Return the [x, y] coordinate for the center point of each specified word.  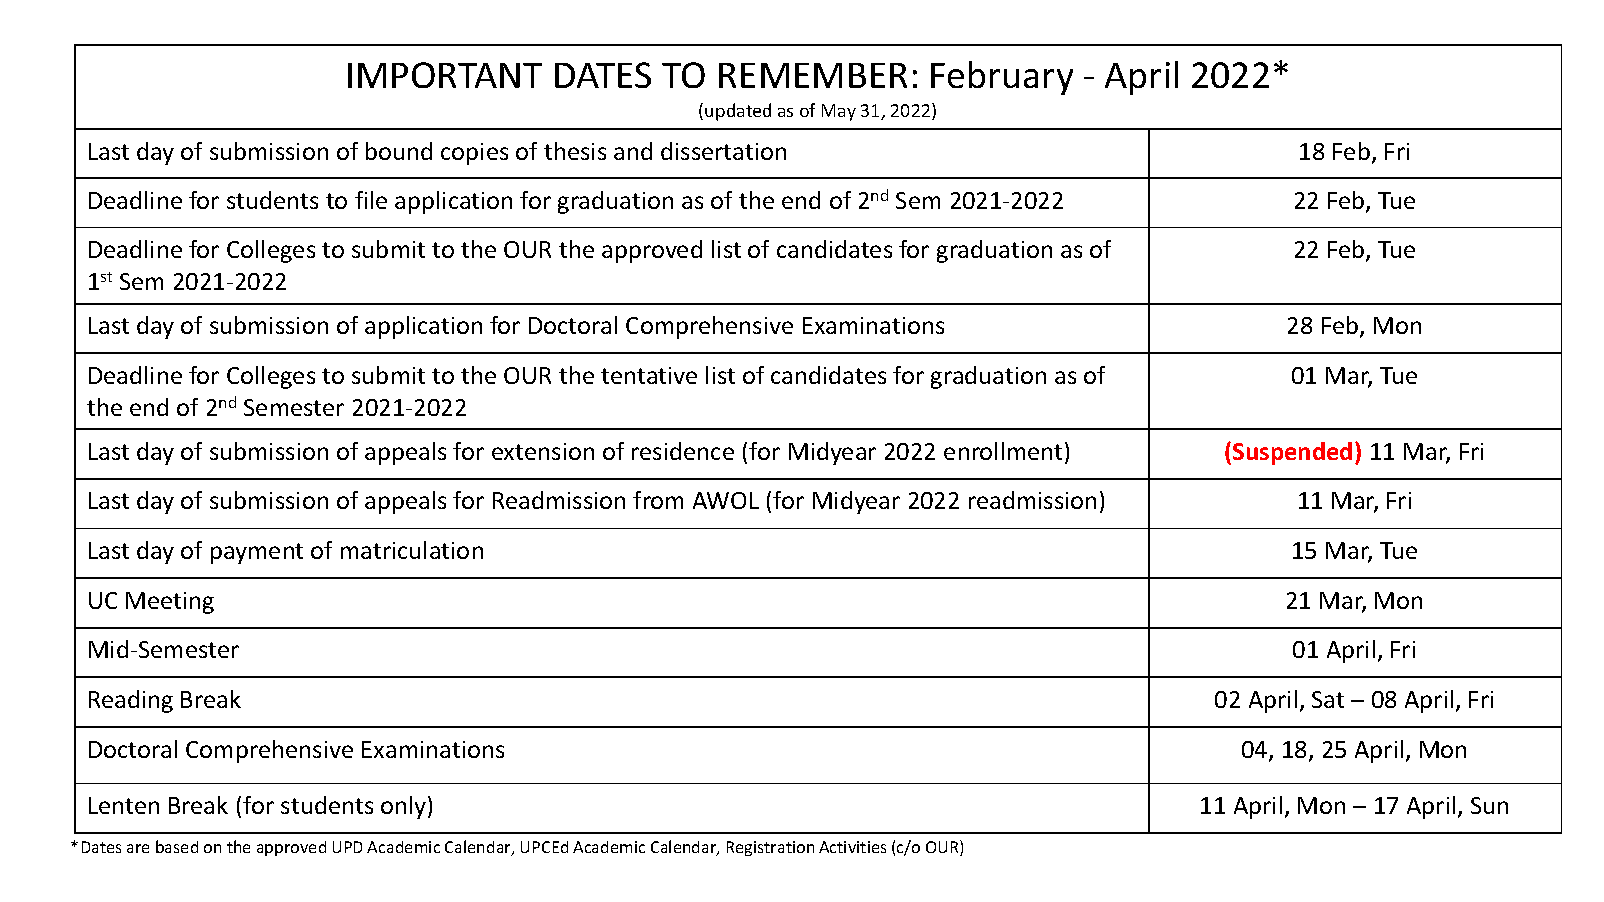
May [839, 112]
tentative [649, 375]
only [405, 807]
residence [683, 451]
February [1002, 78]
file [371, 200]
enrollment [1003, 451]
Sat [1328, 699]
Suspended [1292, 453]
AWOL [726, 500]
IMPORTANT [445, 75]
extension [543, 451]
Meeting [170, 603]
